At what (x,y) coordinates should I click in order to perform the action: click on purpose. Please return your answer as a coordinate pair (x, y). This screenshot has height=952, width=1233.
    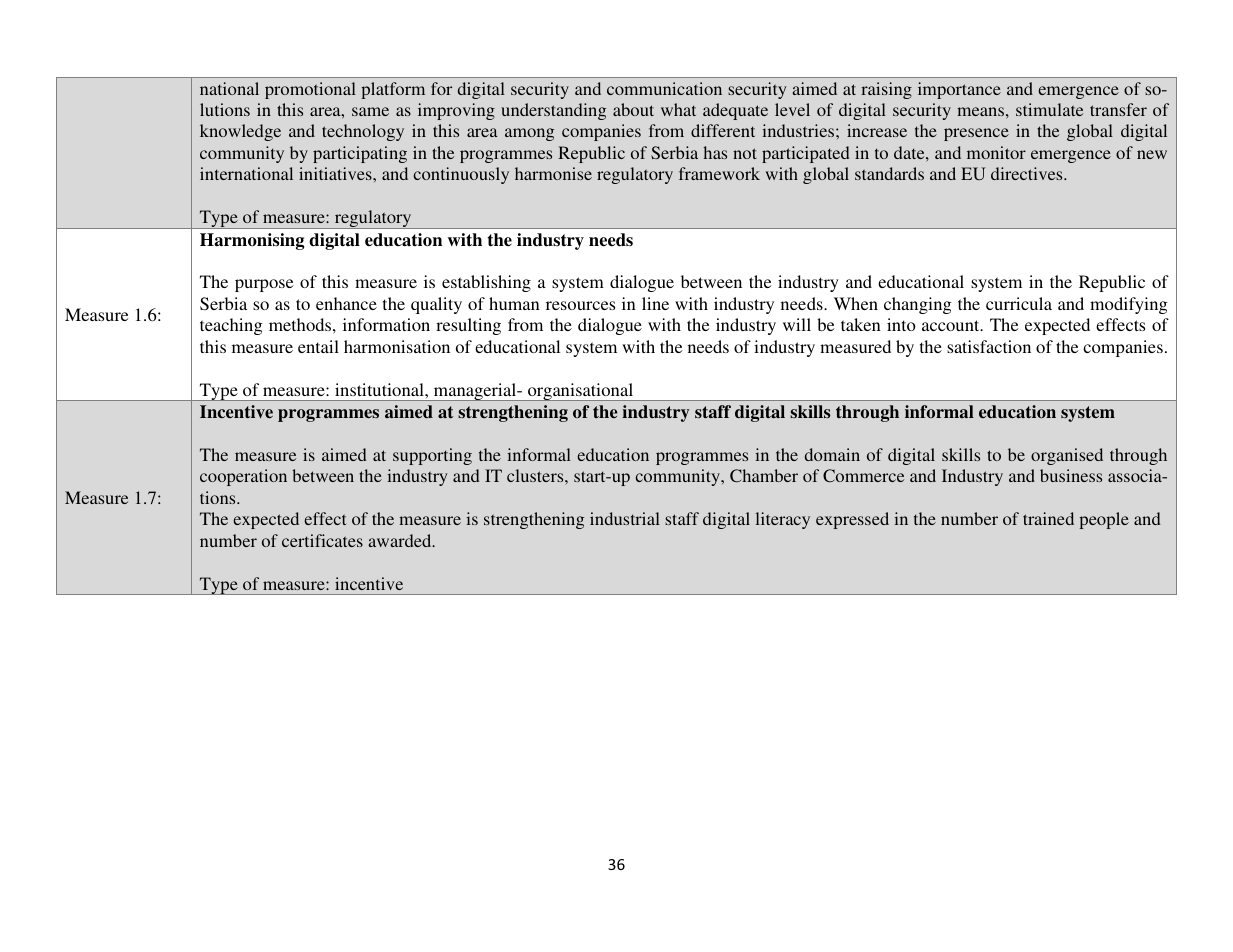
    Looking at the image, I should click on (264, 285).
